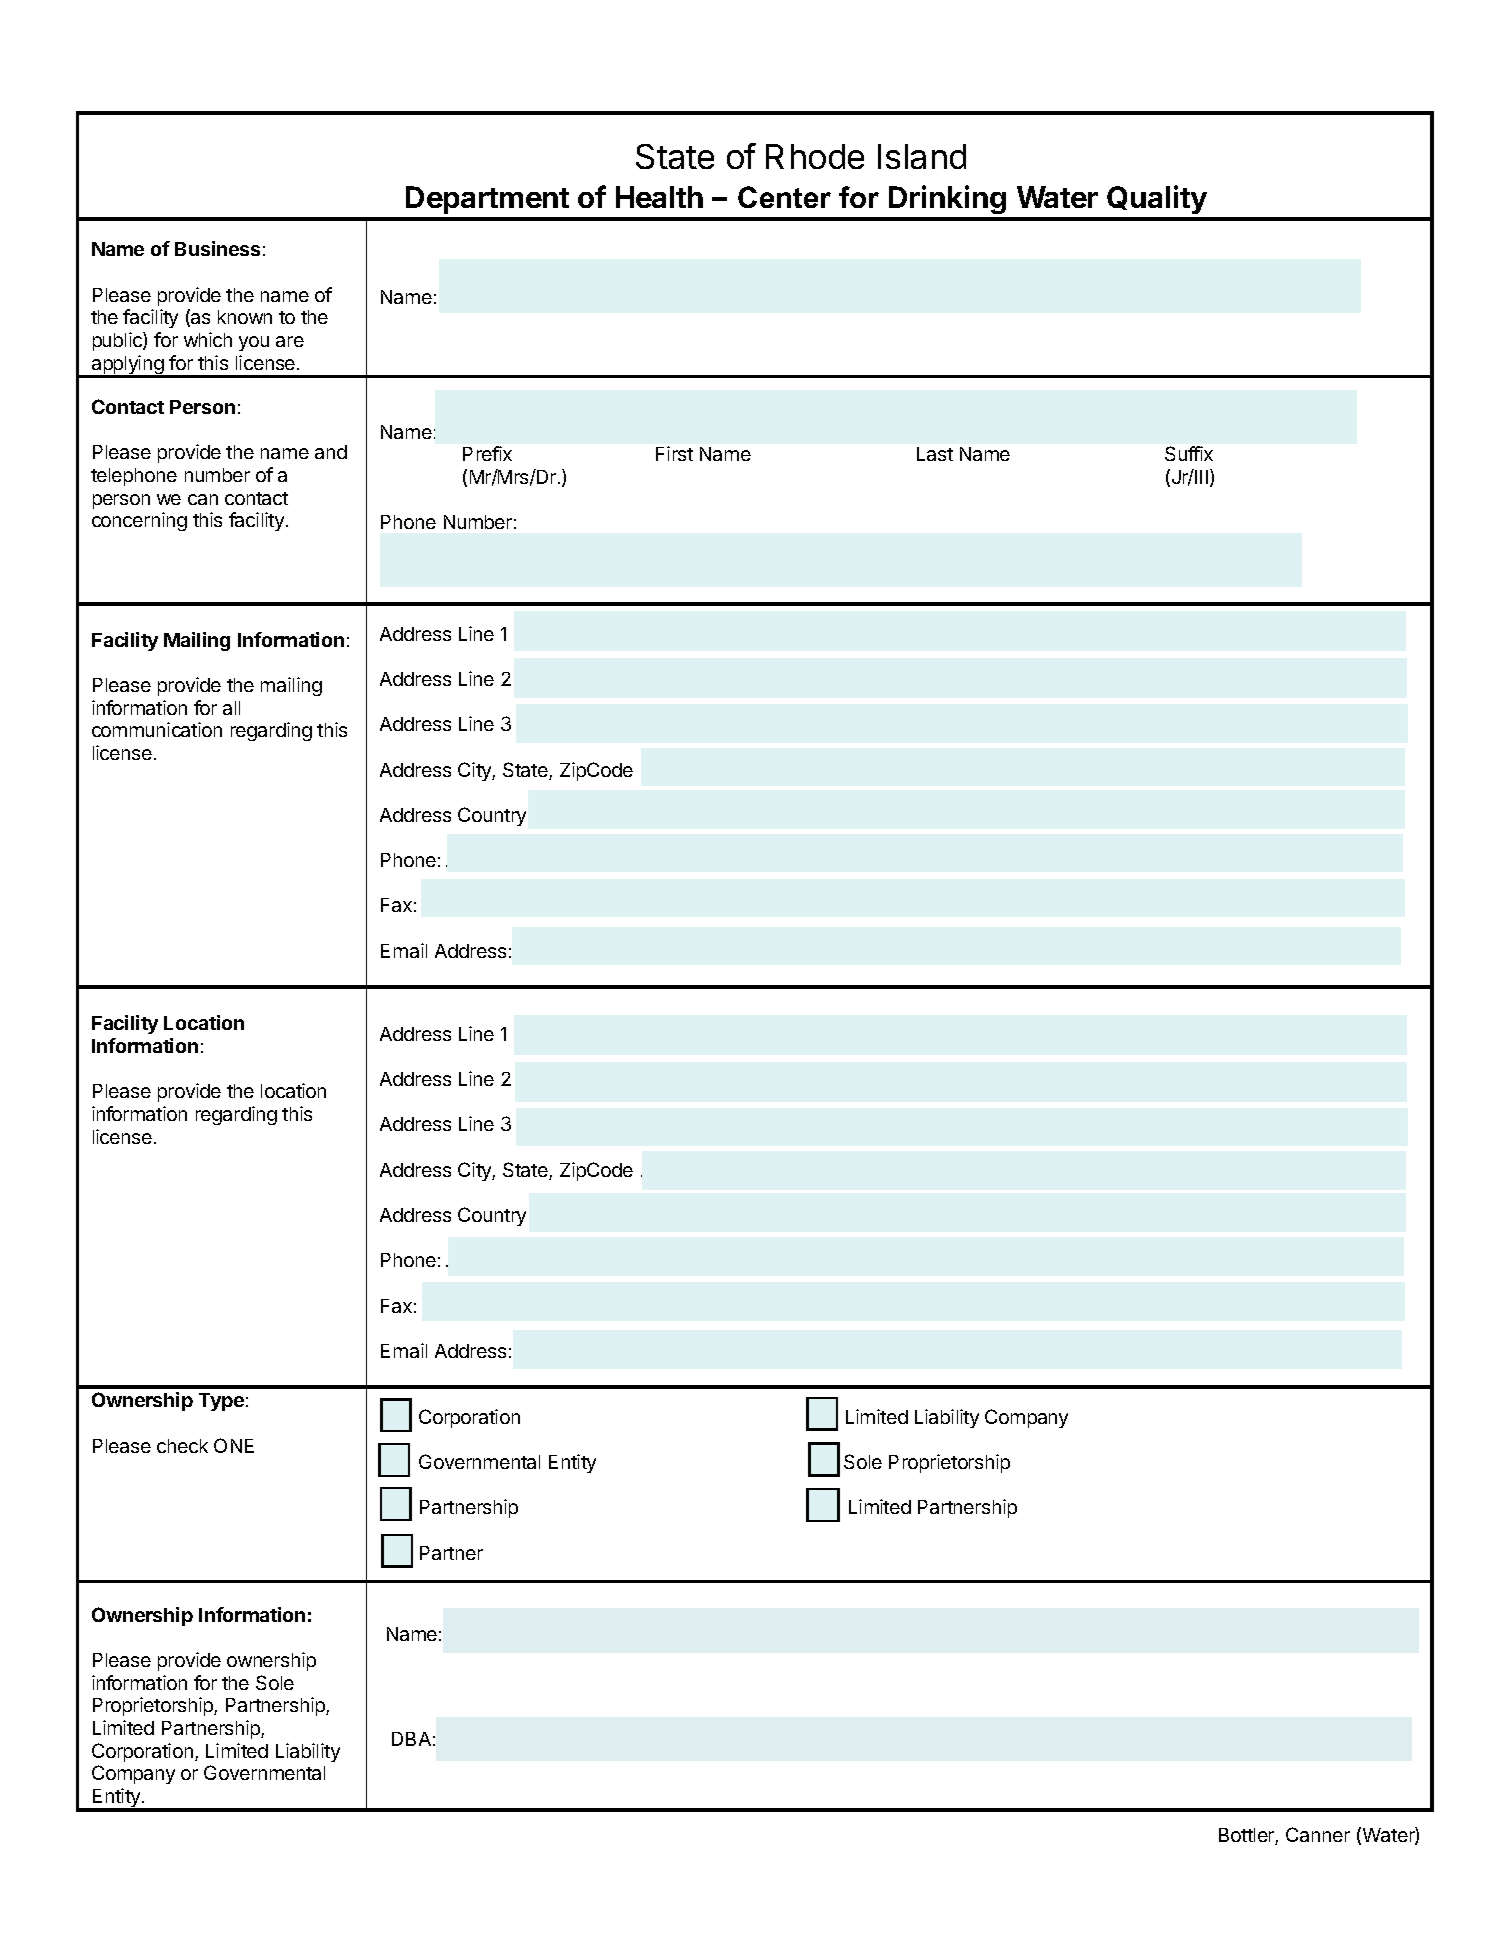 This image has height=1954, width=1510. Describe the element at coordinates (231, 708) in the image. I see `all` at that location.
